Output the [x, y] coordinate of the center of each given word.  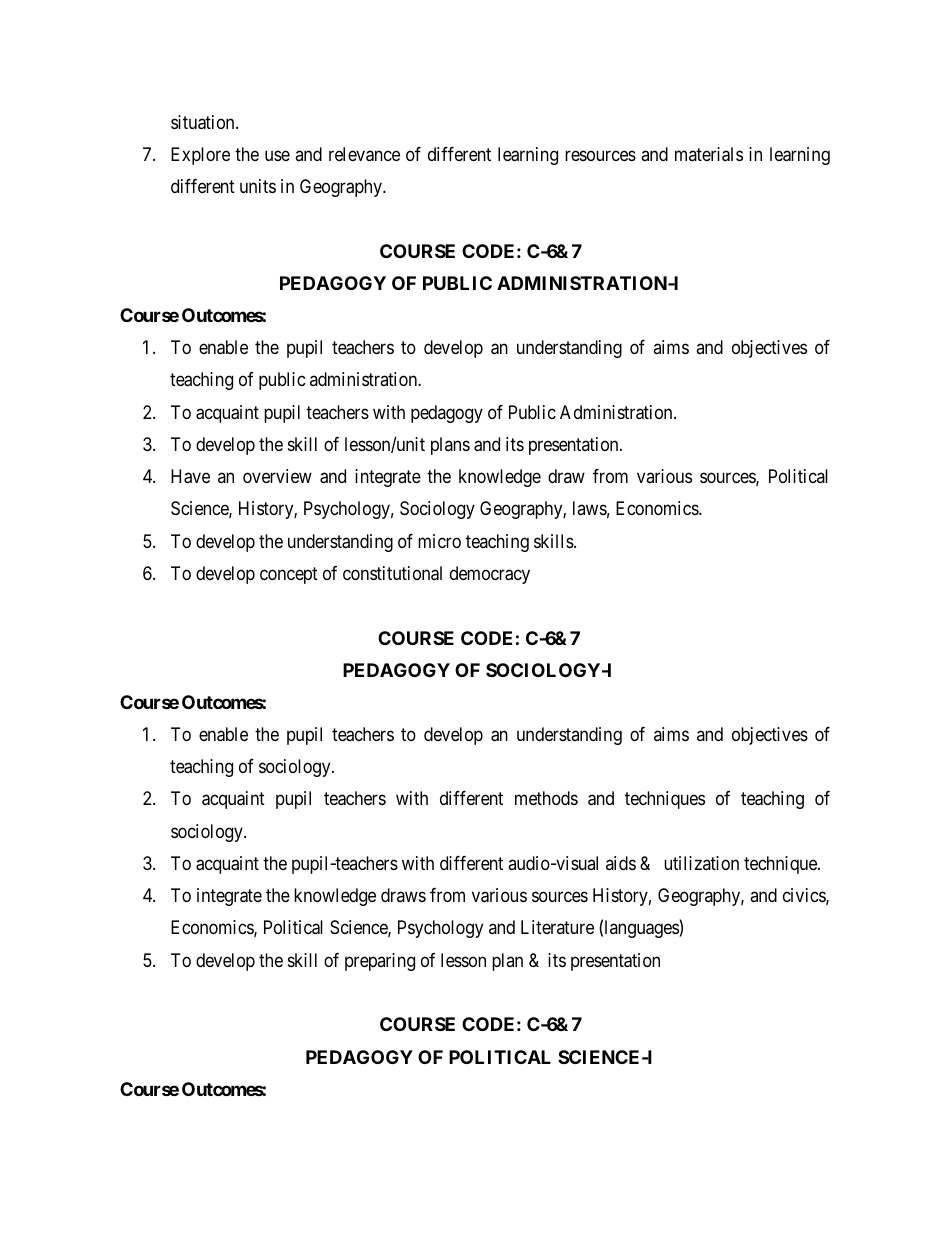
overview [277, 476]
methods [546, 798]
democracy [490, 575]
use [277, 155]
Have [190, 476]
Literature [557, 927]
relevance [364, 154]
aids [621, 863]
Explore [200, 156]
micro [439, 541]
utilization [701, 863]
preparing [380, 962]
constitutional [392, 573]
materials [709, 154]
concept [289, 575]
